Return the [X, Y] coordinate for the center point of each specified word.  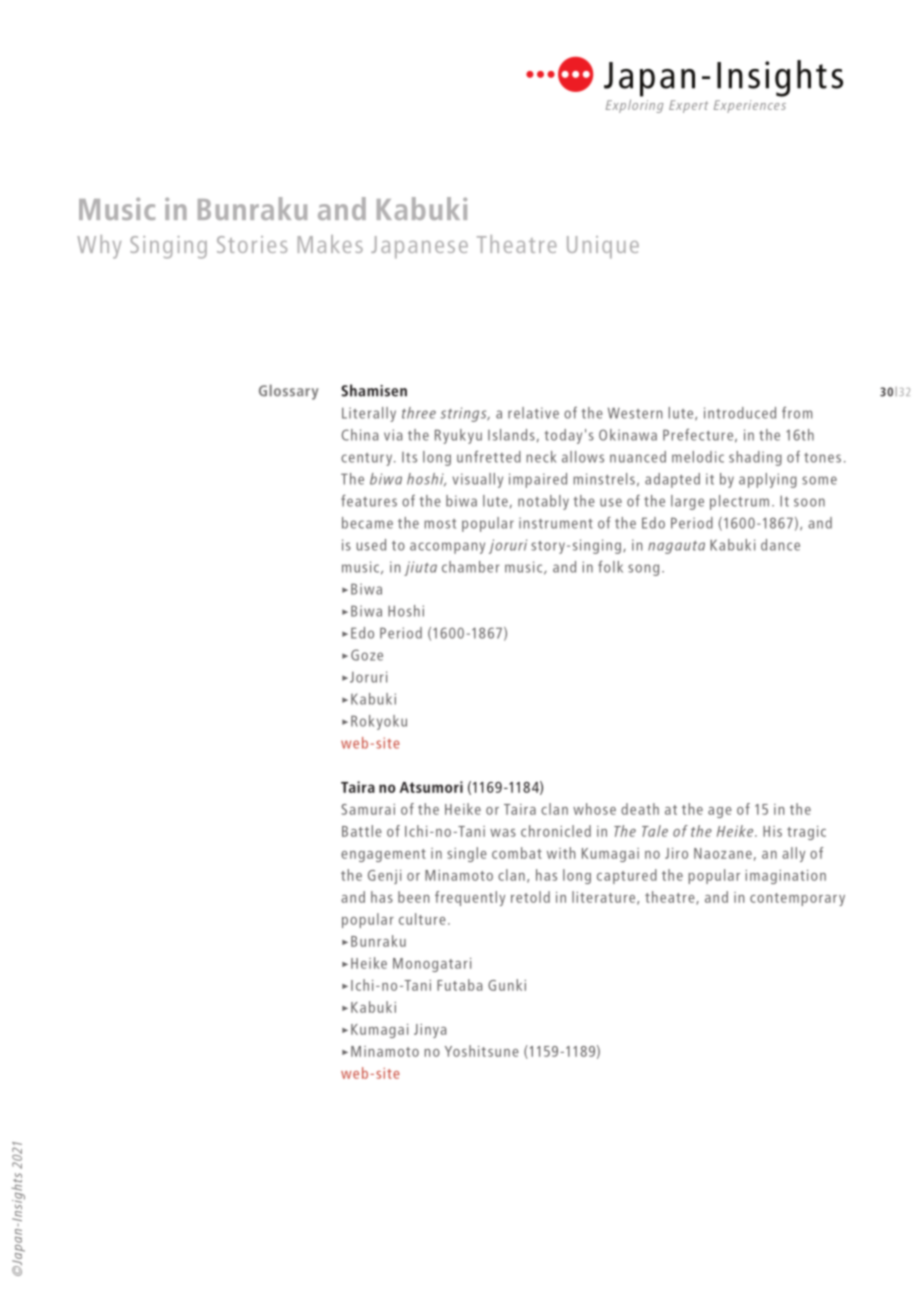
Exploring [635, 106]
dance [780, 545]
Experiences [750, 106]
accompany [447, 548]
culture [422, 919]
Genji [384, 877]
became [367, 523]
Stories [252, 244]
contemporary [797, 899]
